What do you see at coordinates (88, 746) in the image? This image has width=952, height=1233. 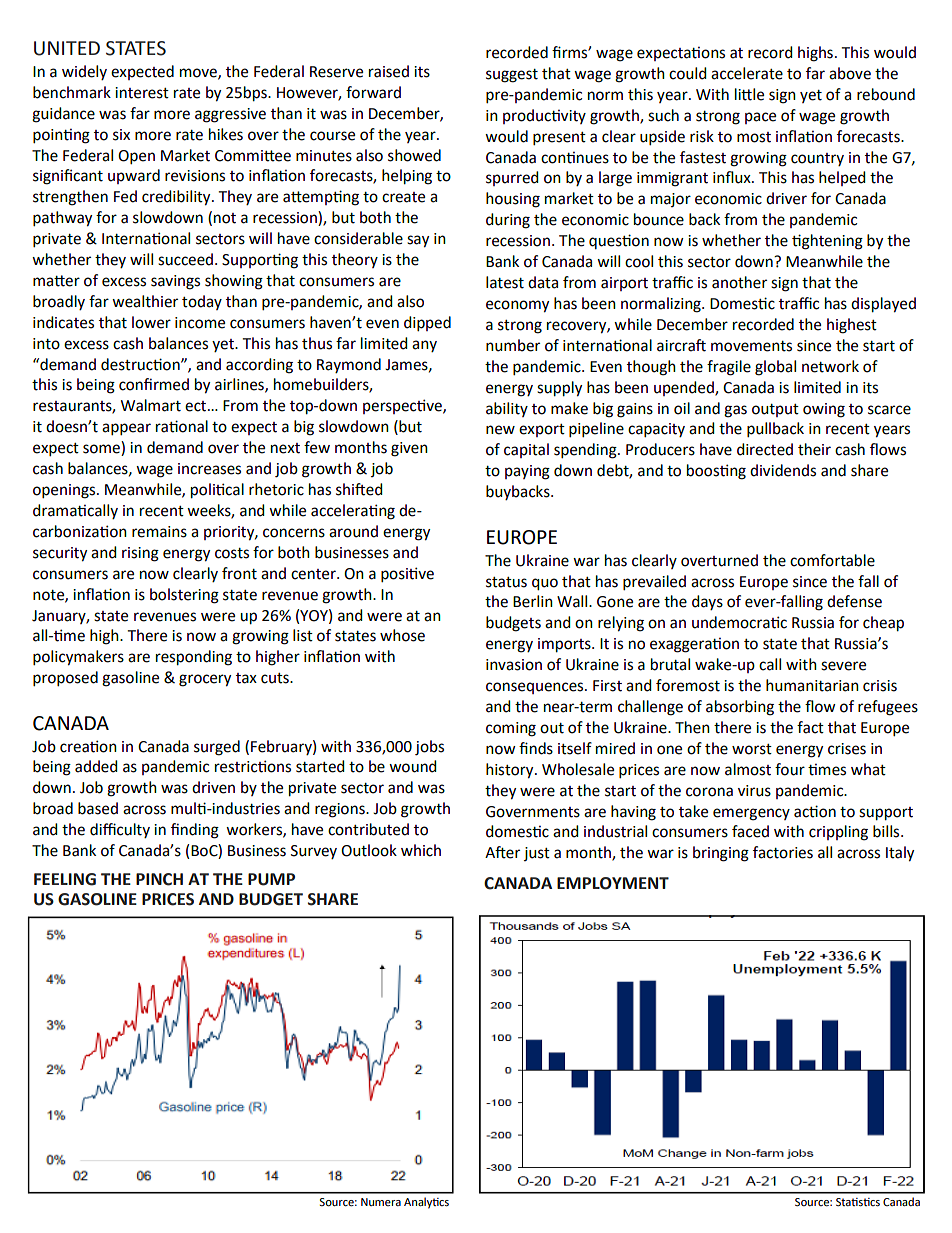 I see `creation` at bounding box center [88, 746].
